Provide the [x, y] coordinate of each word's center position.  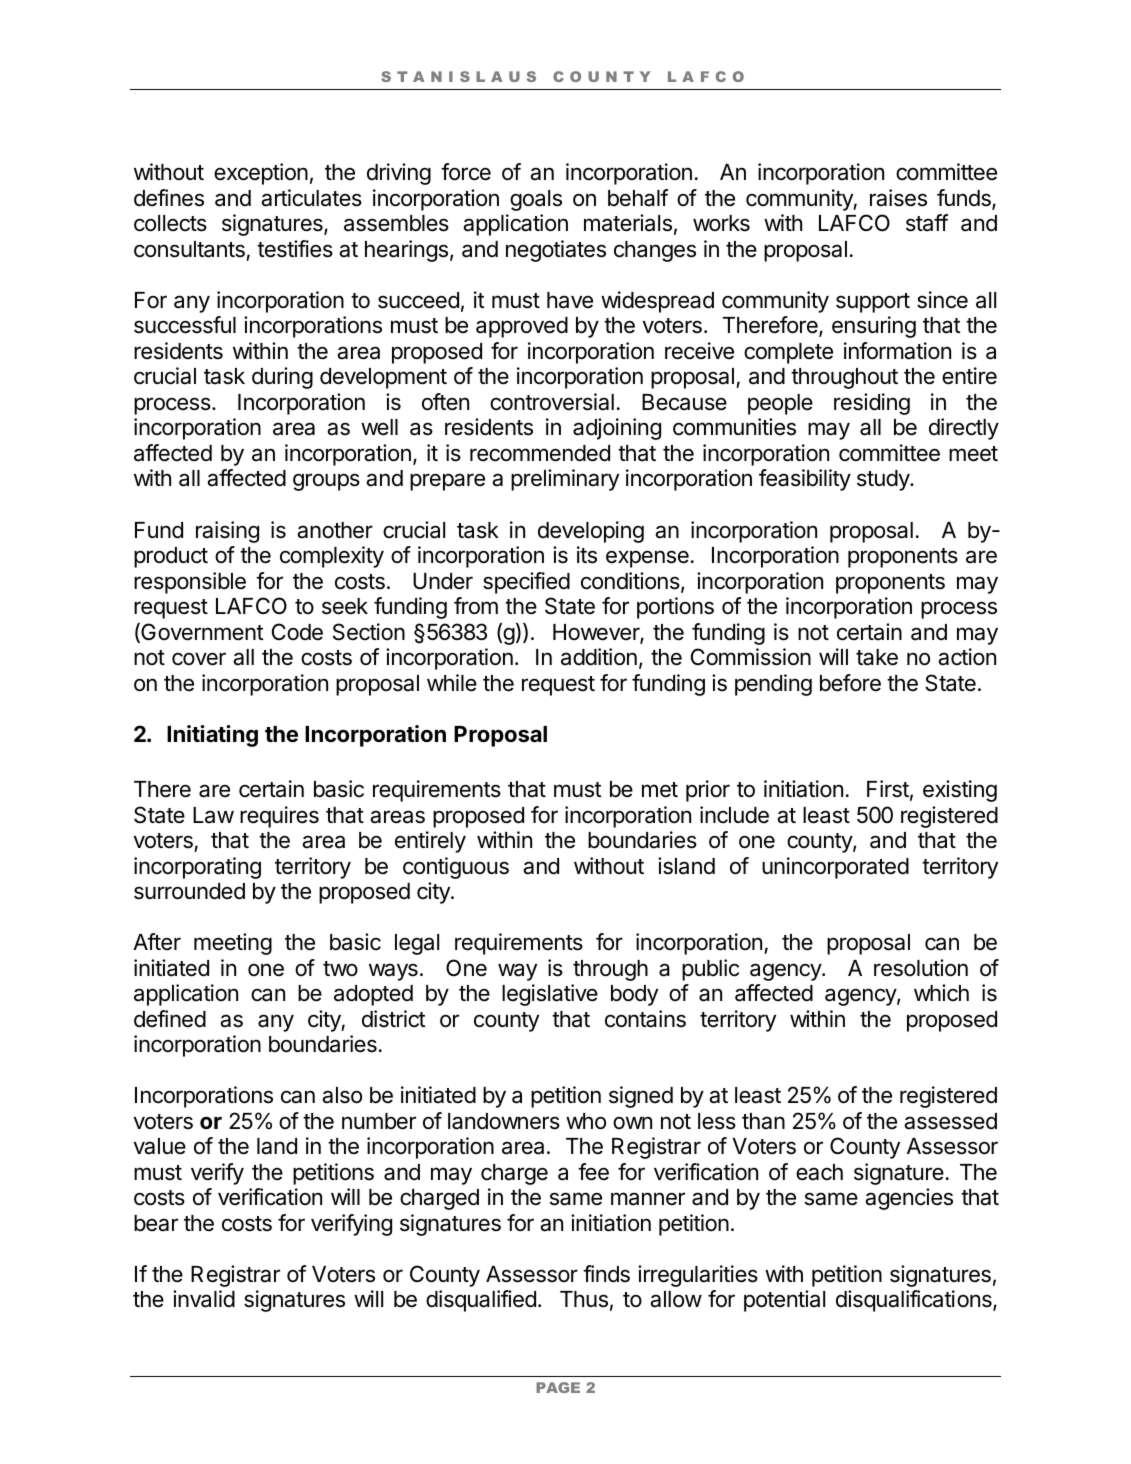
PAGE [558, 1387]
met [660, 790]
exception [261, 174]
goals [536, 200]
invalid [204, 1299]
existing [960, 791]
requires [279, 817]
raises [898, 198]
